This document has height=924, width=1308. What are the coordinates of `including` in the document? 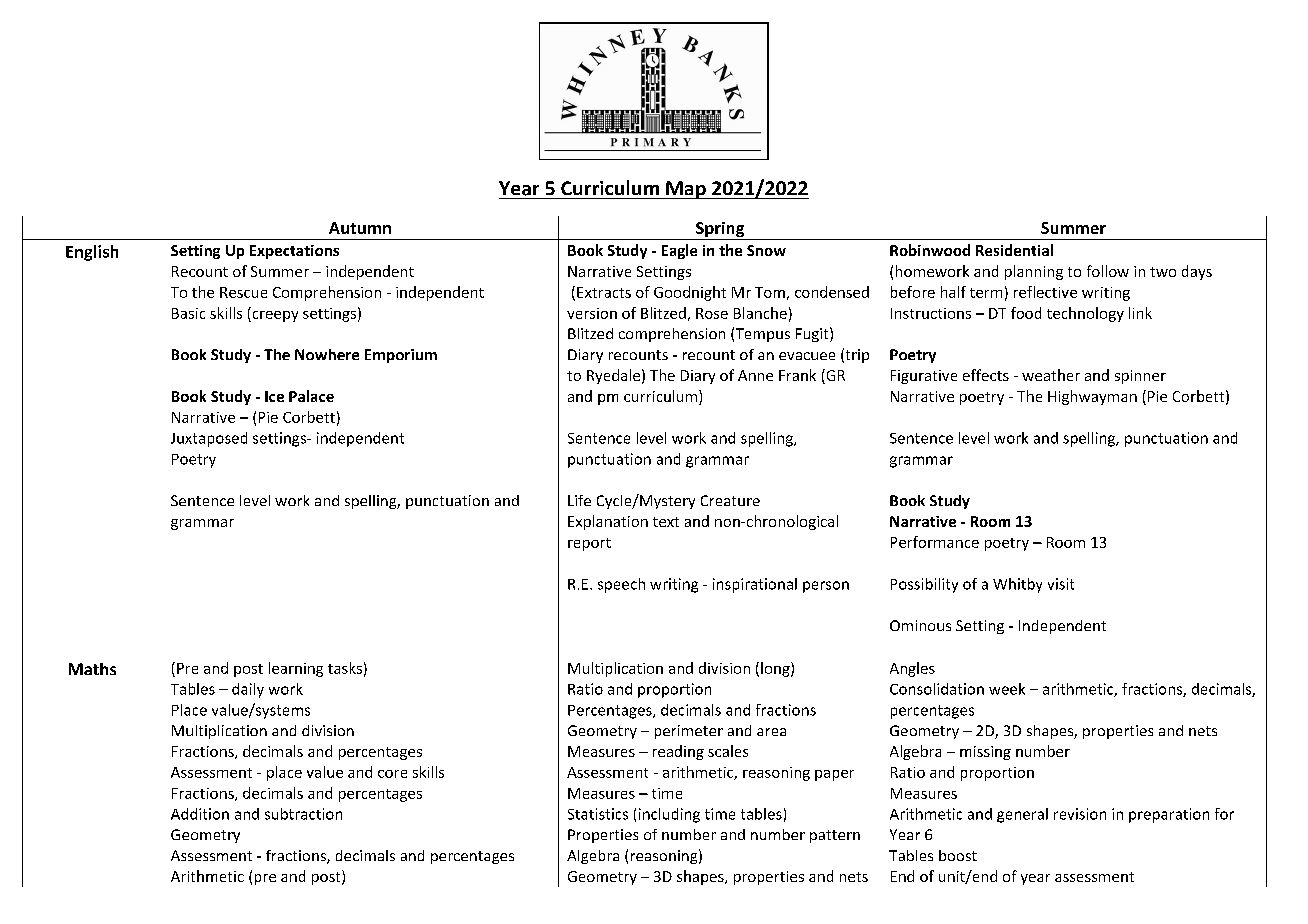 It's located at (669, 815).
